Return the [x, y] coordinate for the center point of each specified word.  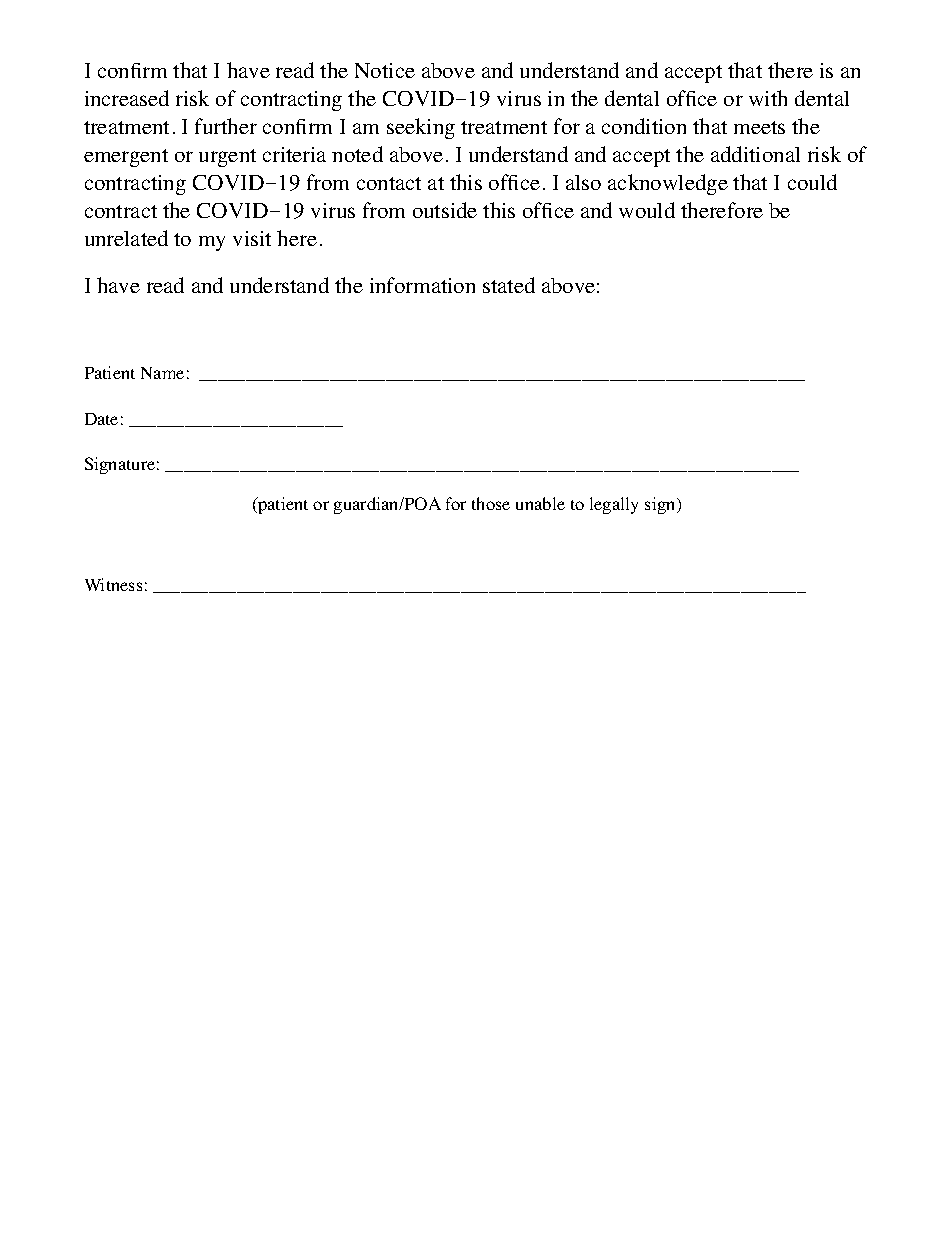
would [647, 210]
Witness [113, 584]
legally [614, 505]
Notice [385, 70]
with [768, 98]
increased [127, 98]
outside [445, 210]
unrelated [126, 238]
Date [101, 419]
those [491, 503]
